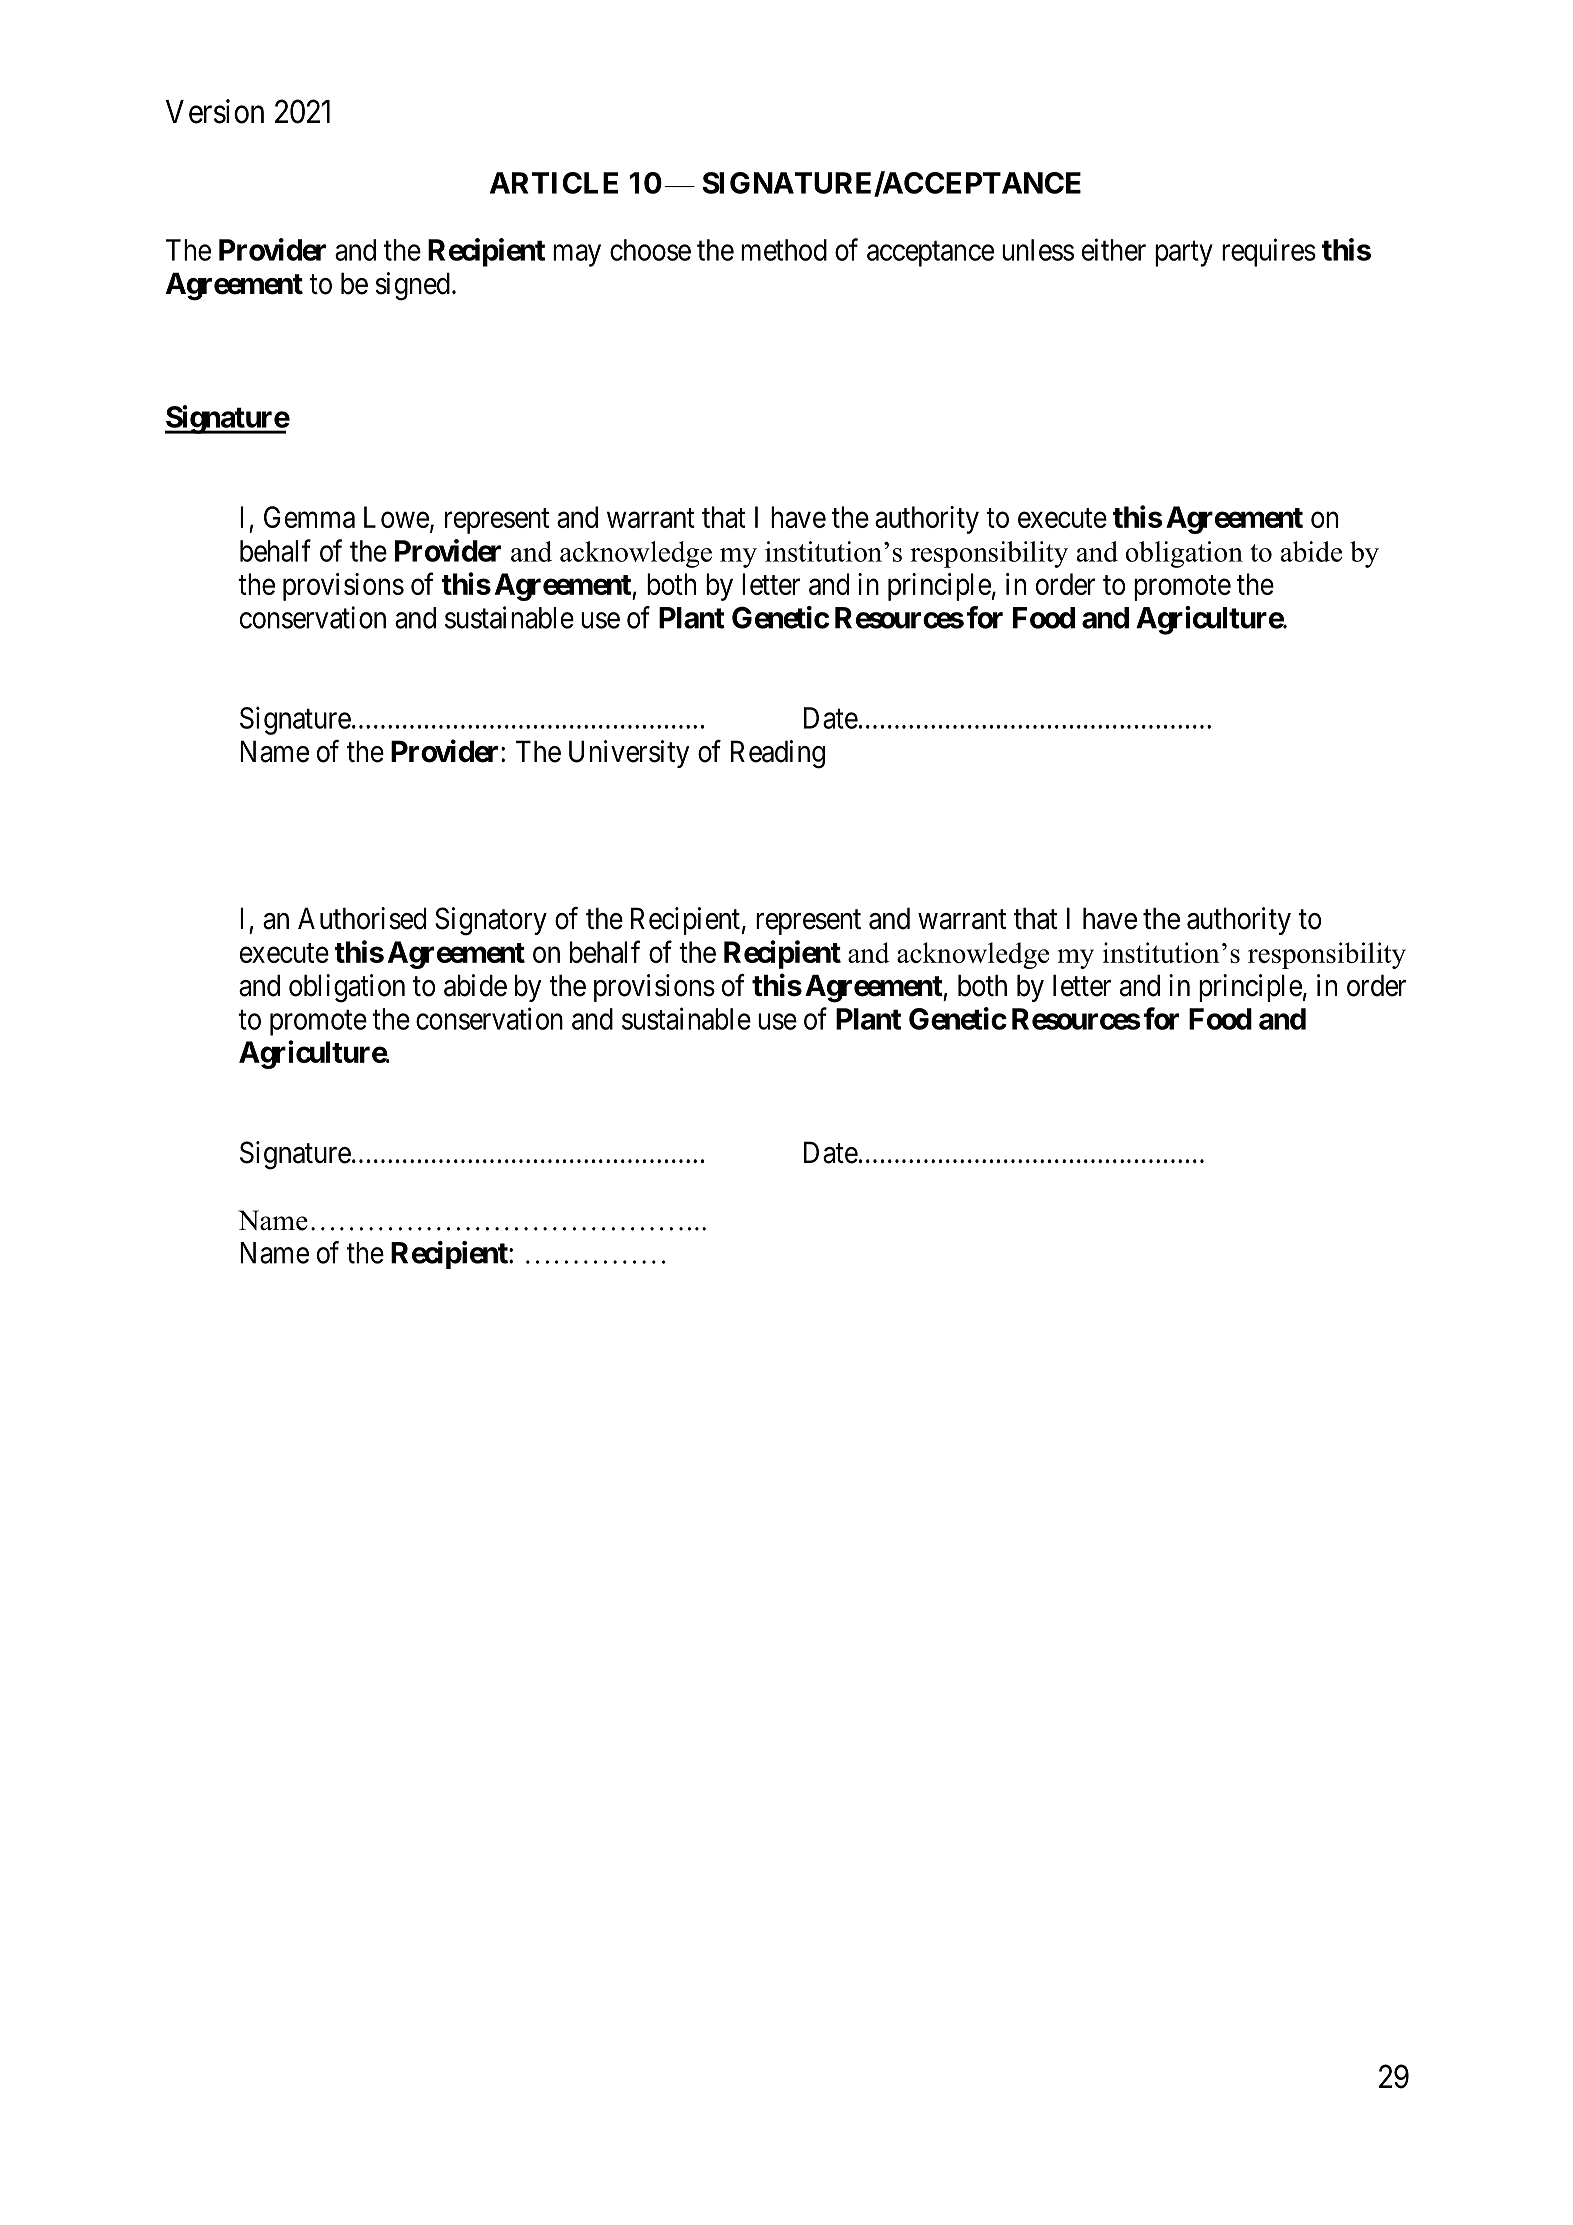 The height and width of the screenshot is (2225, 1573). What do you see at coordinates (1114, 249) in the screenshot?
I see `either` at bounding box center [1114, 249].
